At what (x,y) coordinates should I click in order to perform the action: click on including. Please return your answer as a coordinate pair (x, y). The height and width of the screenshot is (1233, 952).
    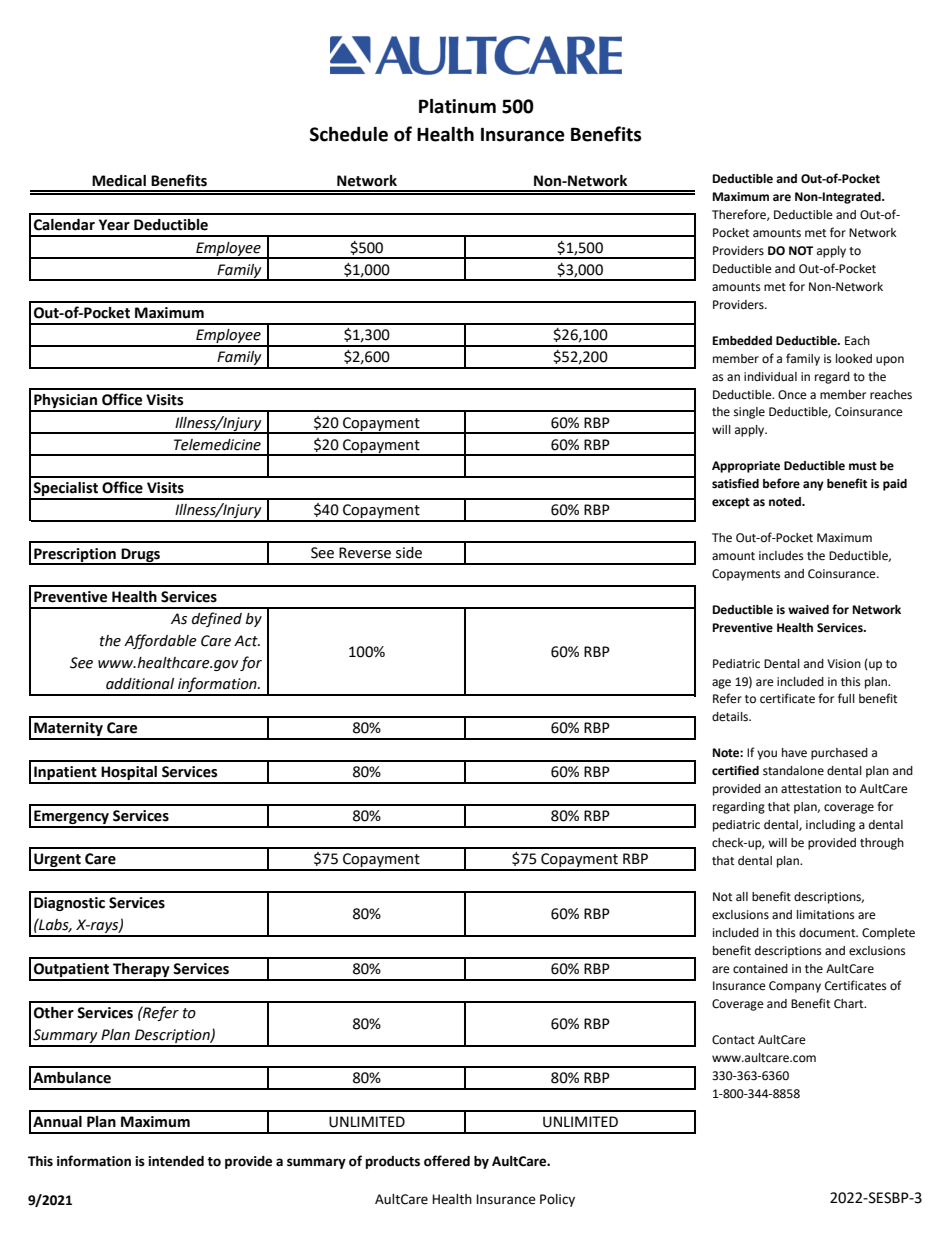
    Looking at the image, I should click on (830, 826).
